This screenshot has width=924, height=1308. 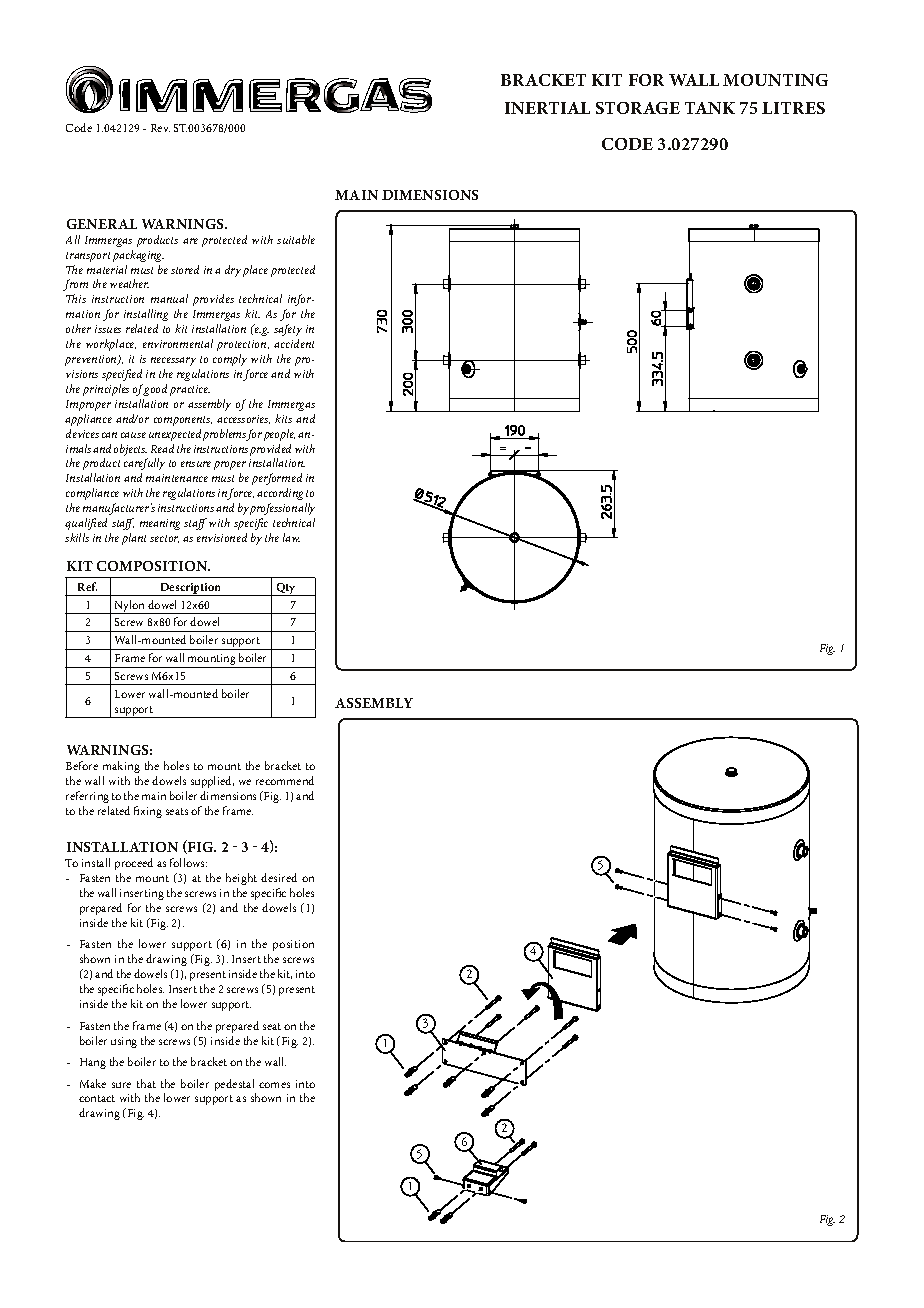 What do you see at coordinates (173, 361) in the screenshot?
I see `necessary` at bounding box center [173, 361].
